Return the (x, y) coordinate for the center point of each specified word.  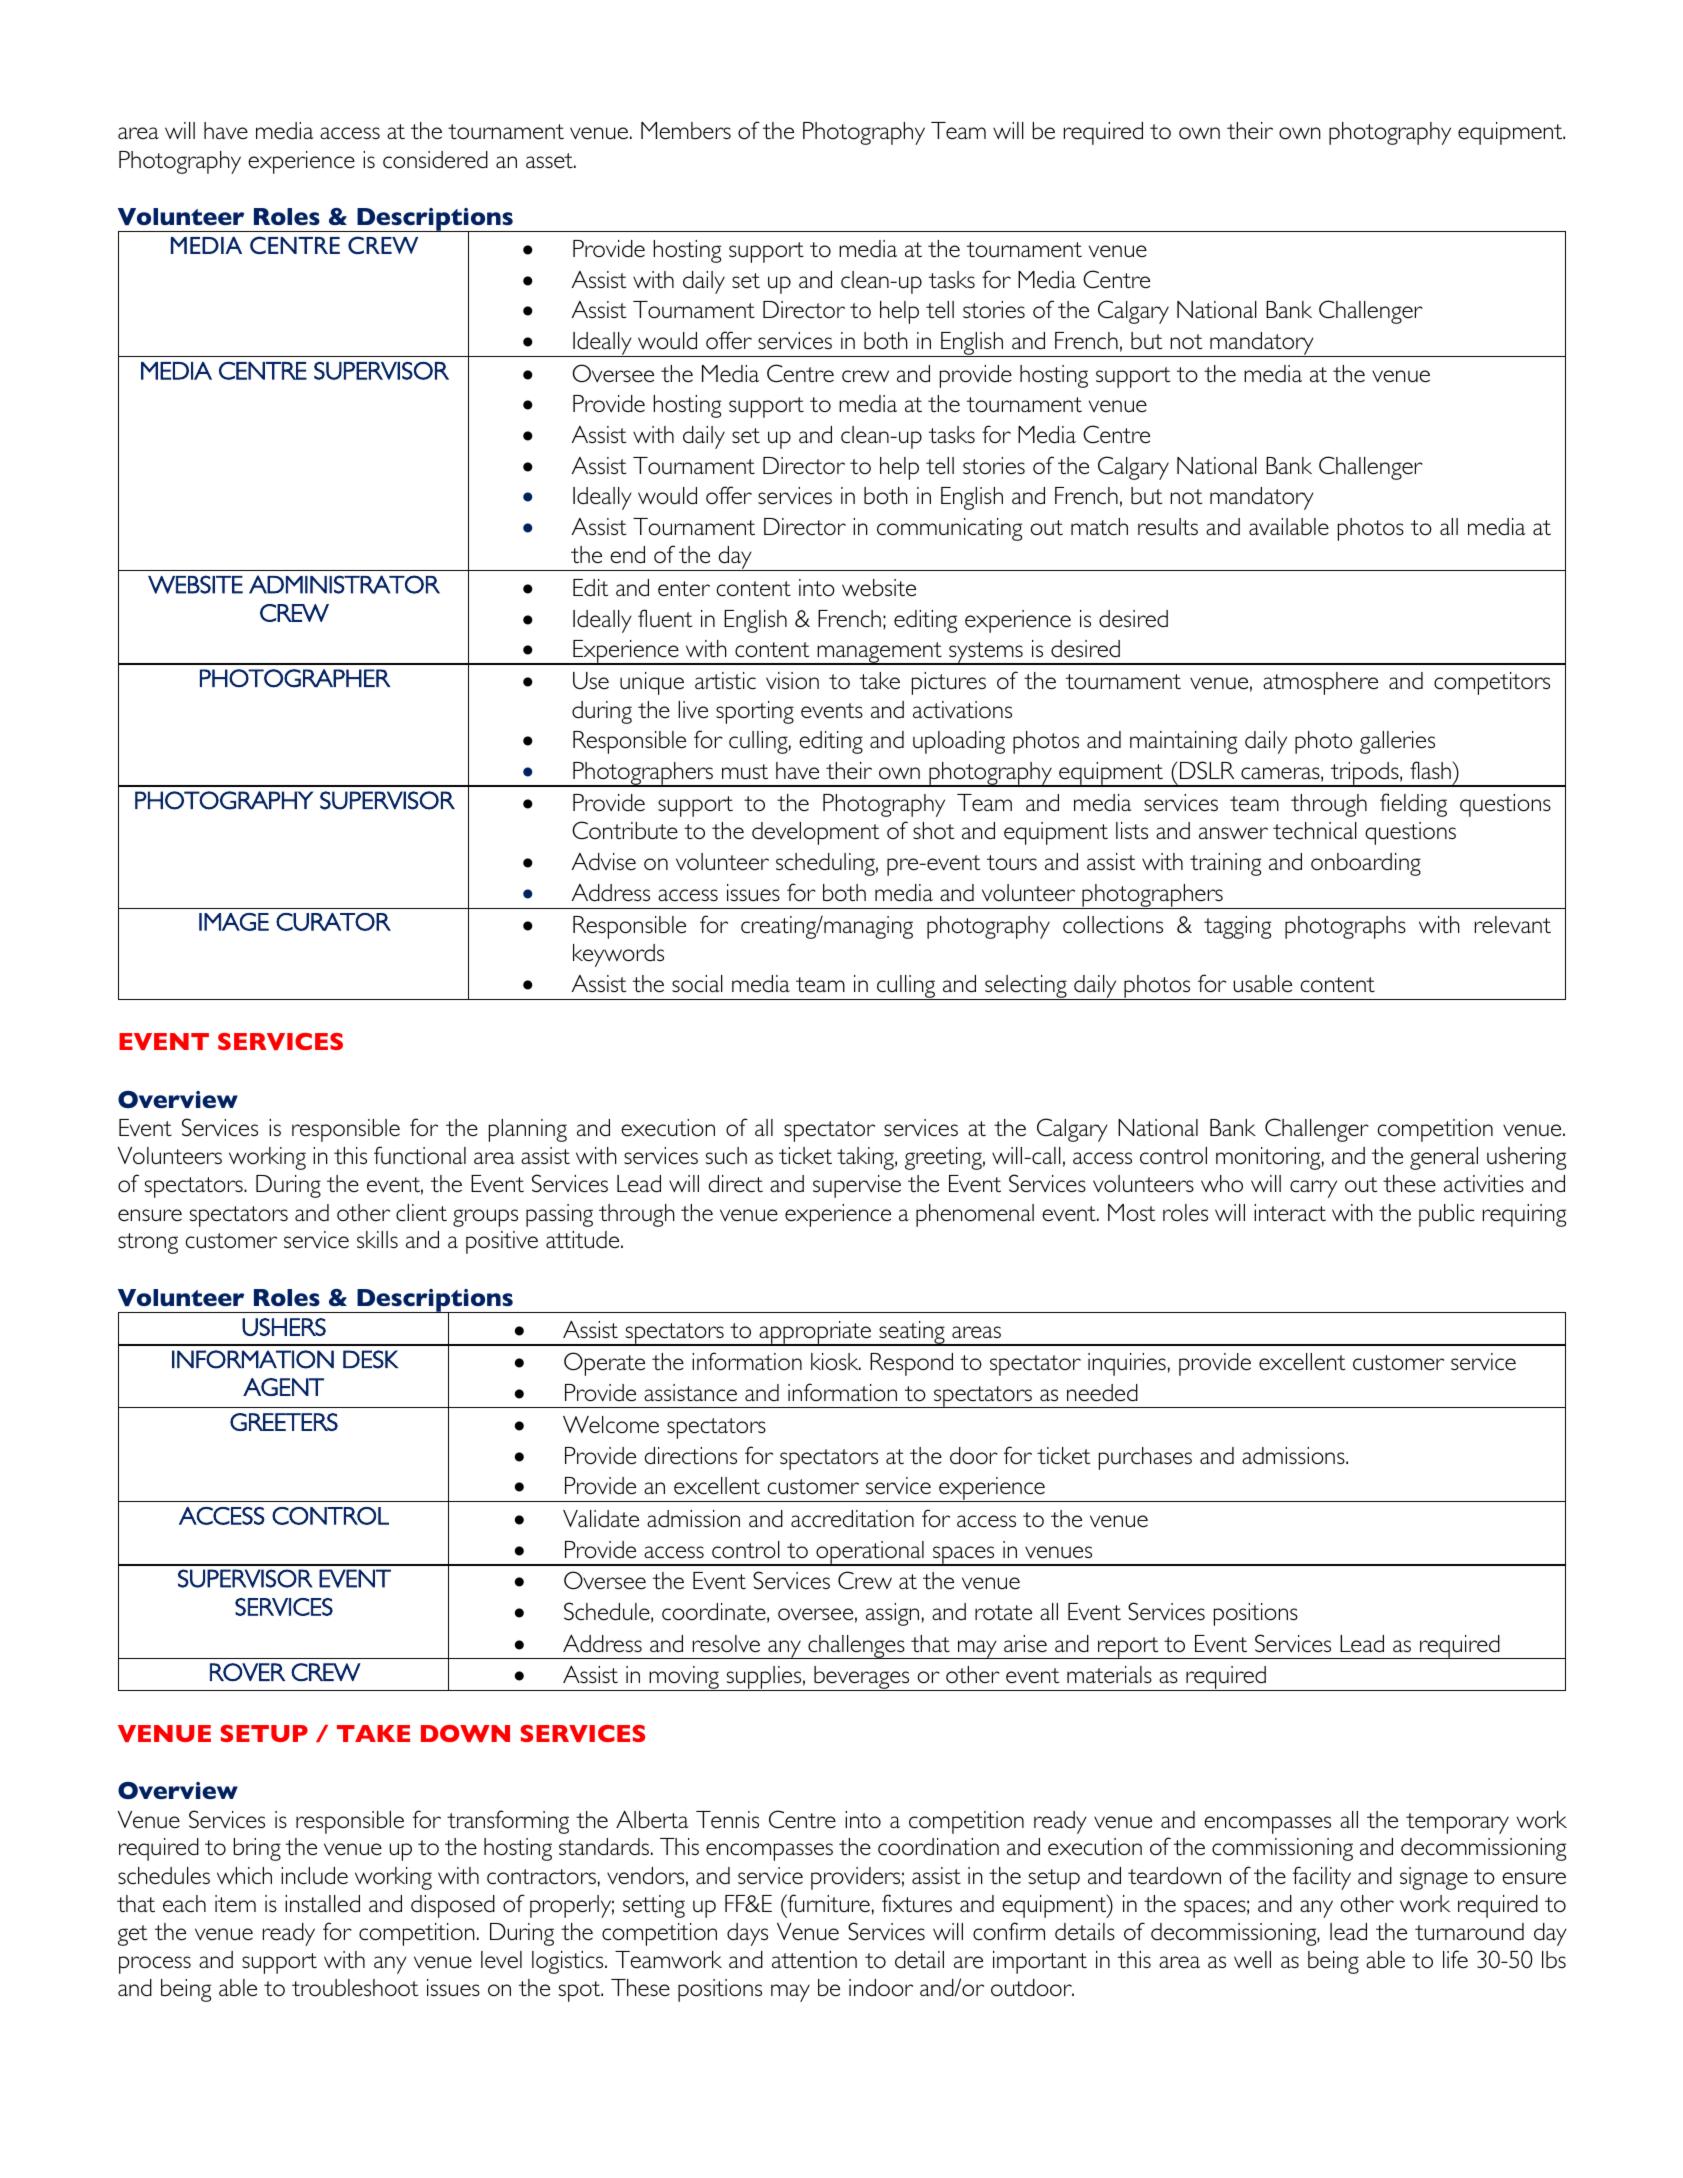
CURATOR (333, 922)
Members (686, 131)
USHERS (284, 1327)
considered (435, 160)
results (1168, 527)
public (1446, 1215)
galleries (1397, 742)
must (745, 771)
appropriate (815, 1333)
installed (322, 1904)
